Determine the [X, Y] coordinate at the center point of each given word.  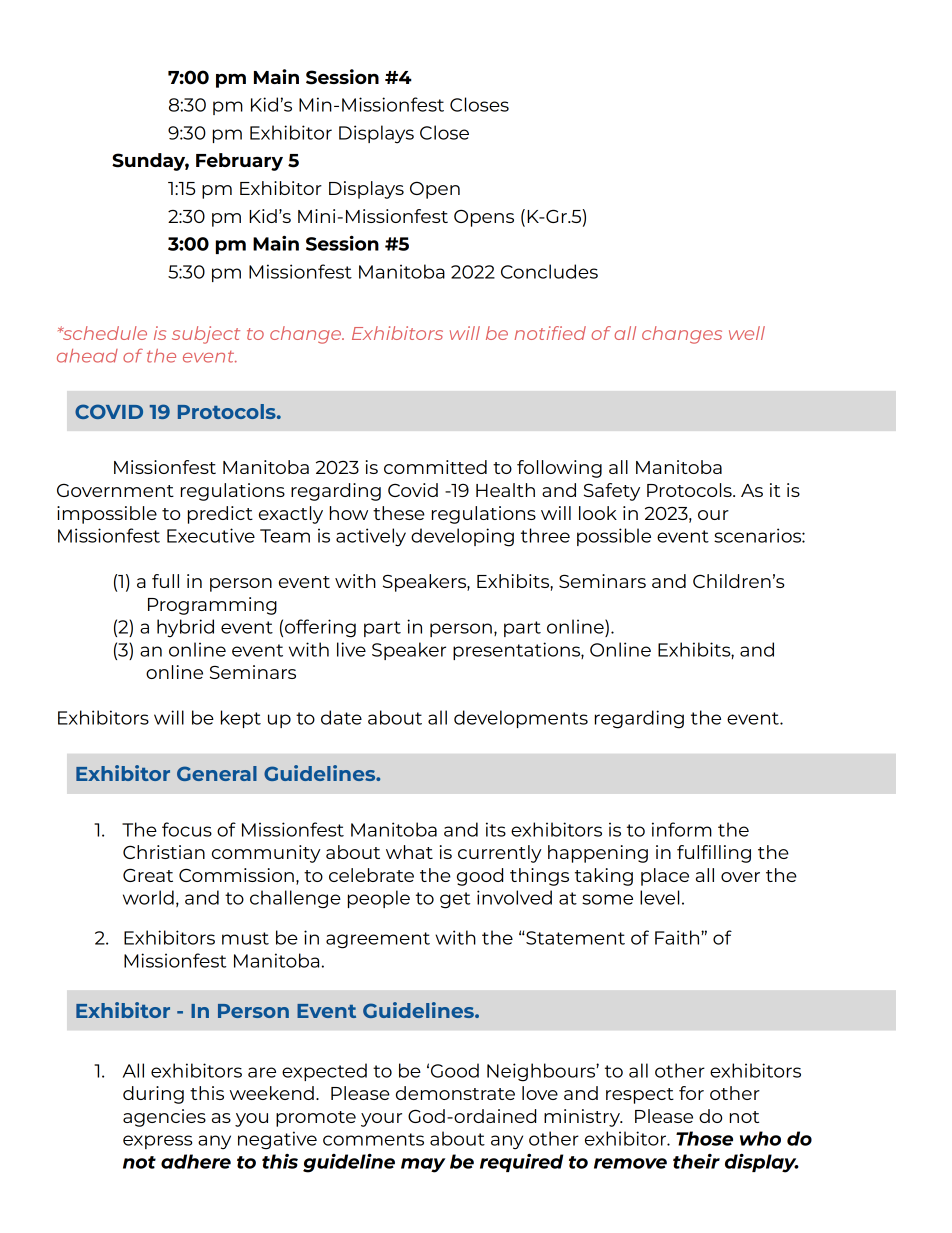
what [409, 852]
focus [187, 829]
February [239, 162]
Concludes [549, 271]
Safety [612, 492]
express [157, 1142]
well [747, 333]
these [399, 513]
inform [682, 829]
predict [220, 515]
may [423, 1165]
